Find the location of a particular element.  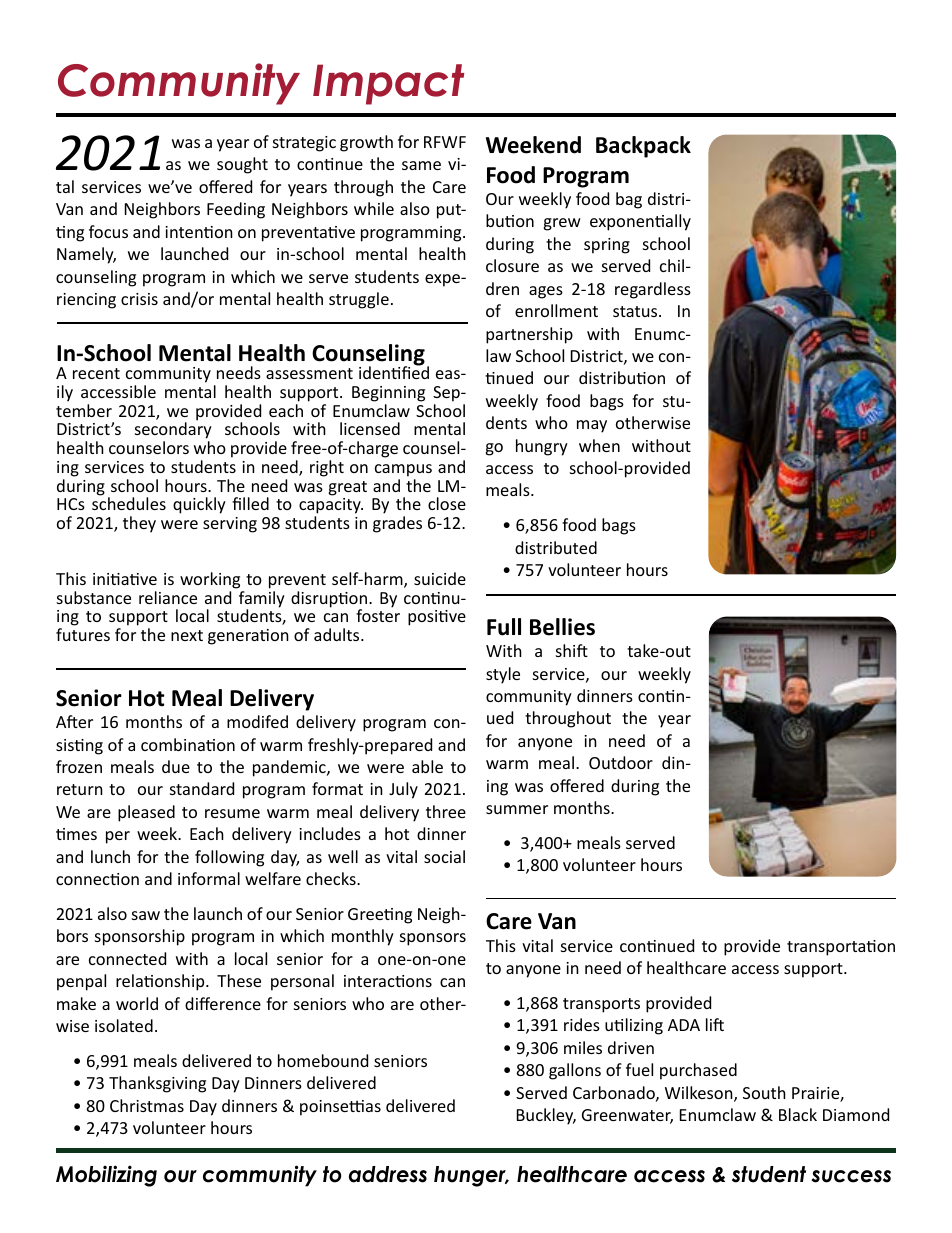

saw is located at coordinates (146, 915).
